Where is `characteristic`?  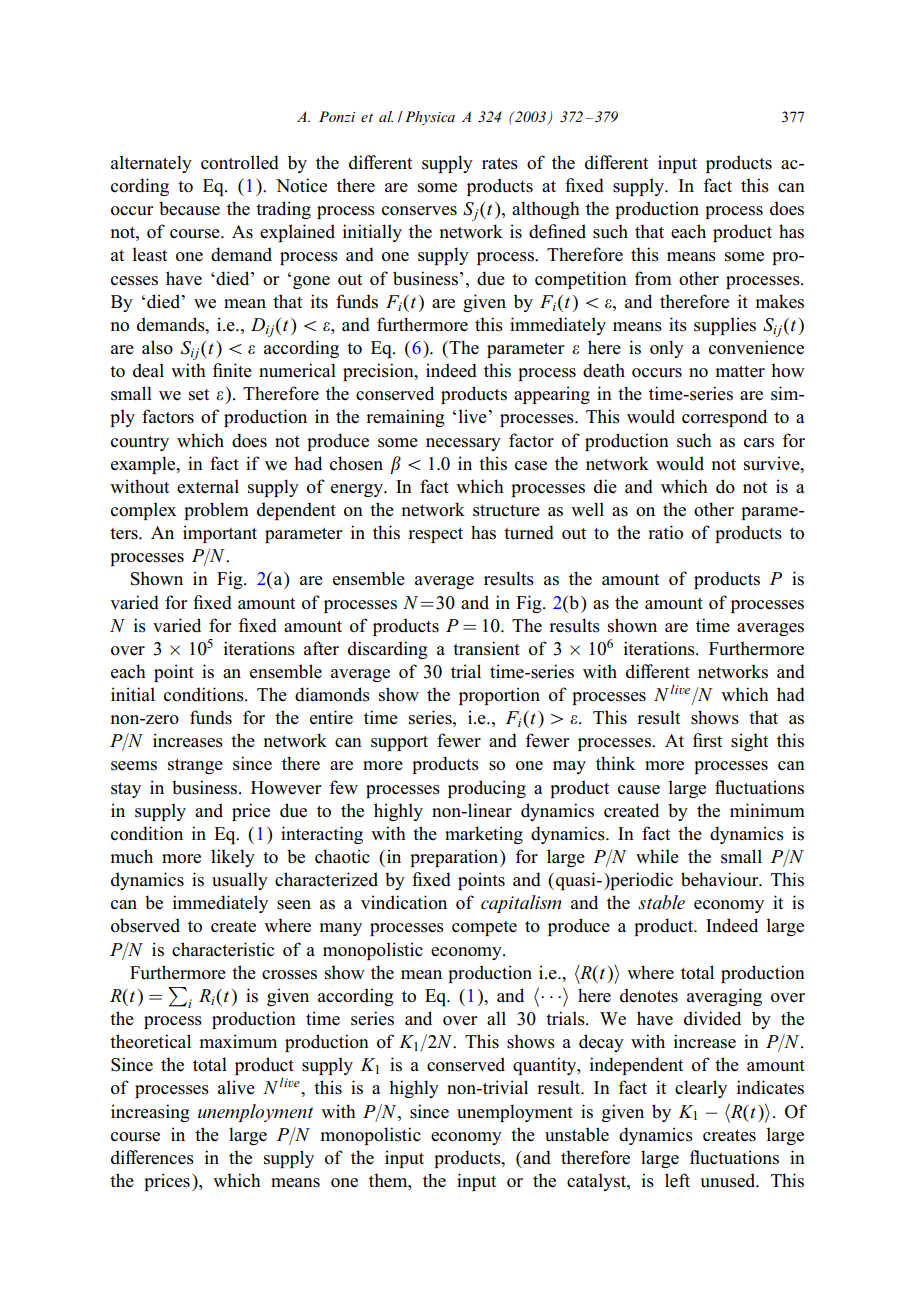 characteristic is located at coordinates (223, 949).
